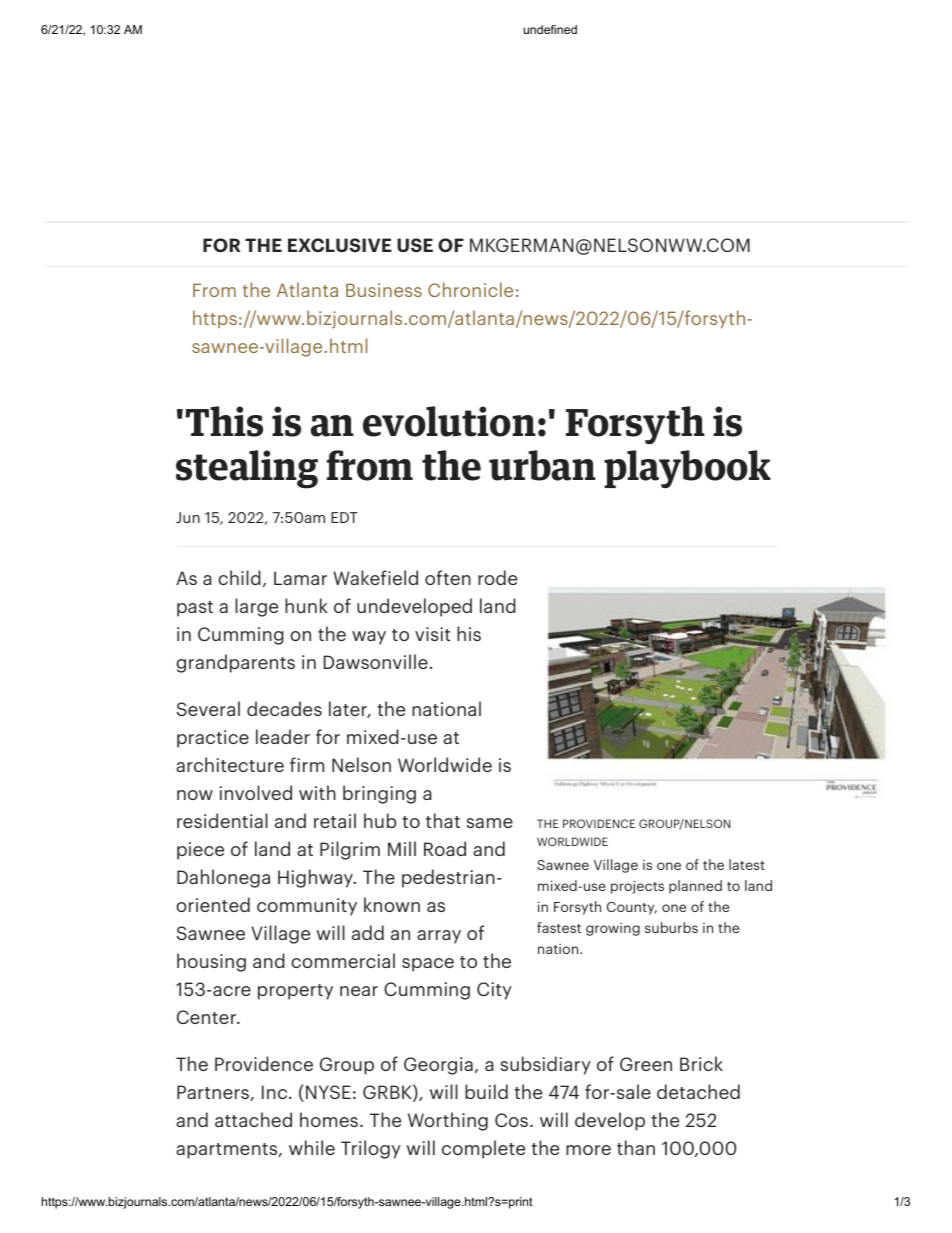 This screenshot has height=1233, width=952. What do you see at coordinates (253, 1119) in the screenshot?
I see `attached` at bounding box center [253, 1119].
